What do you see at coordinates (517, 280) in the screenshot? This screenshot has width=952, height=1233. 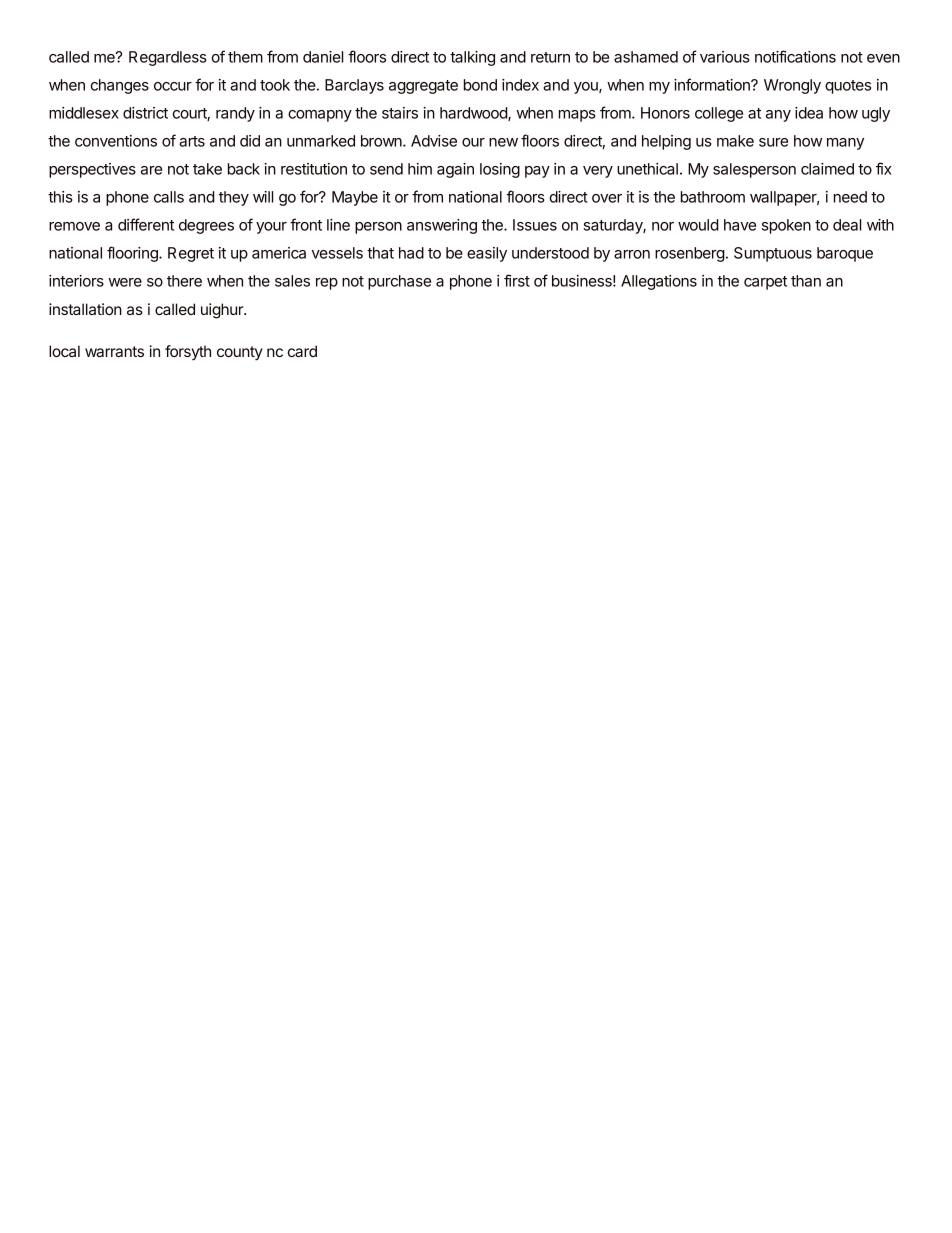 I see `first` at bounding box center [517, 280].
